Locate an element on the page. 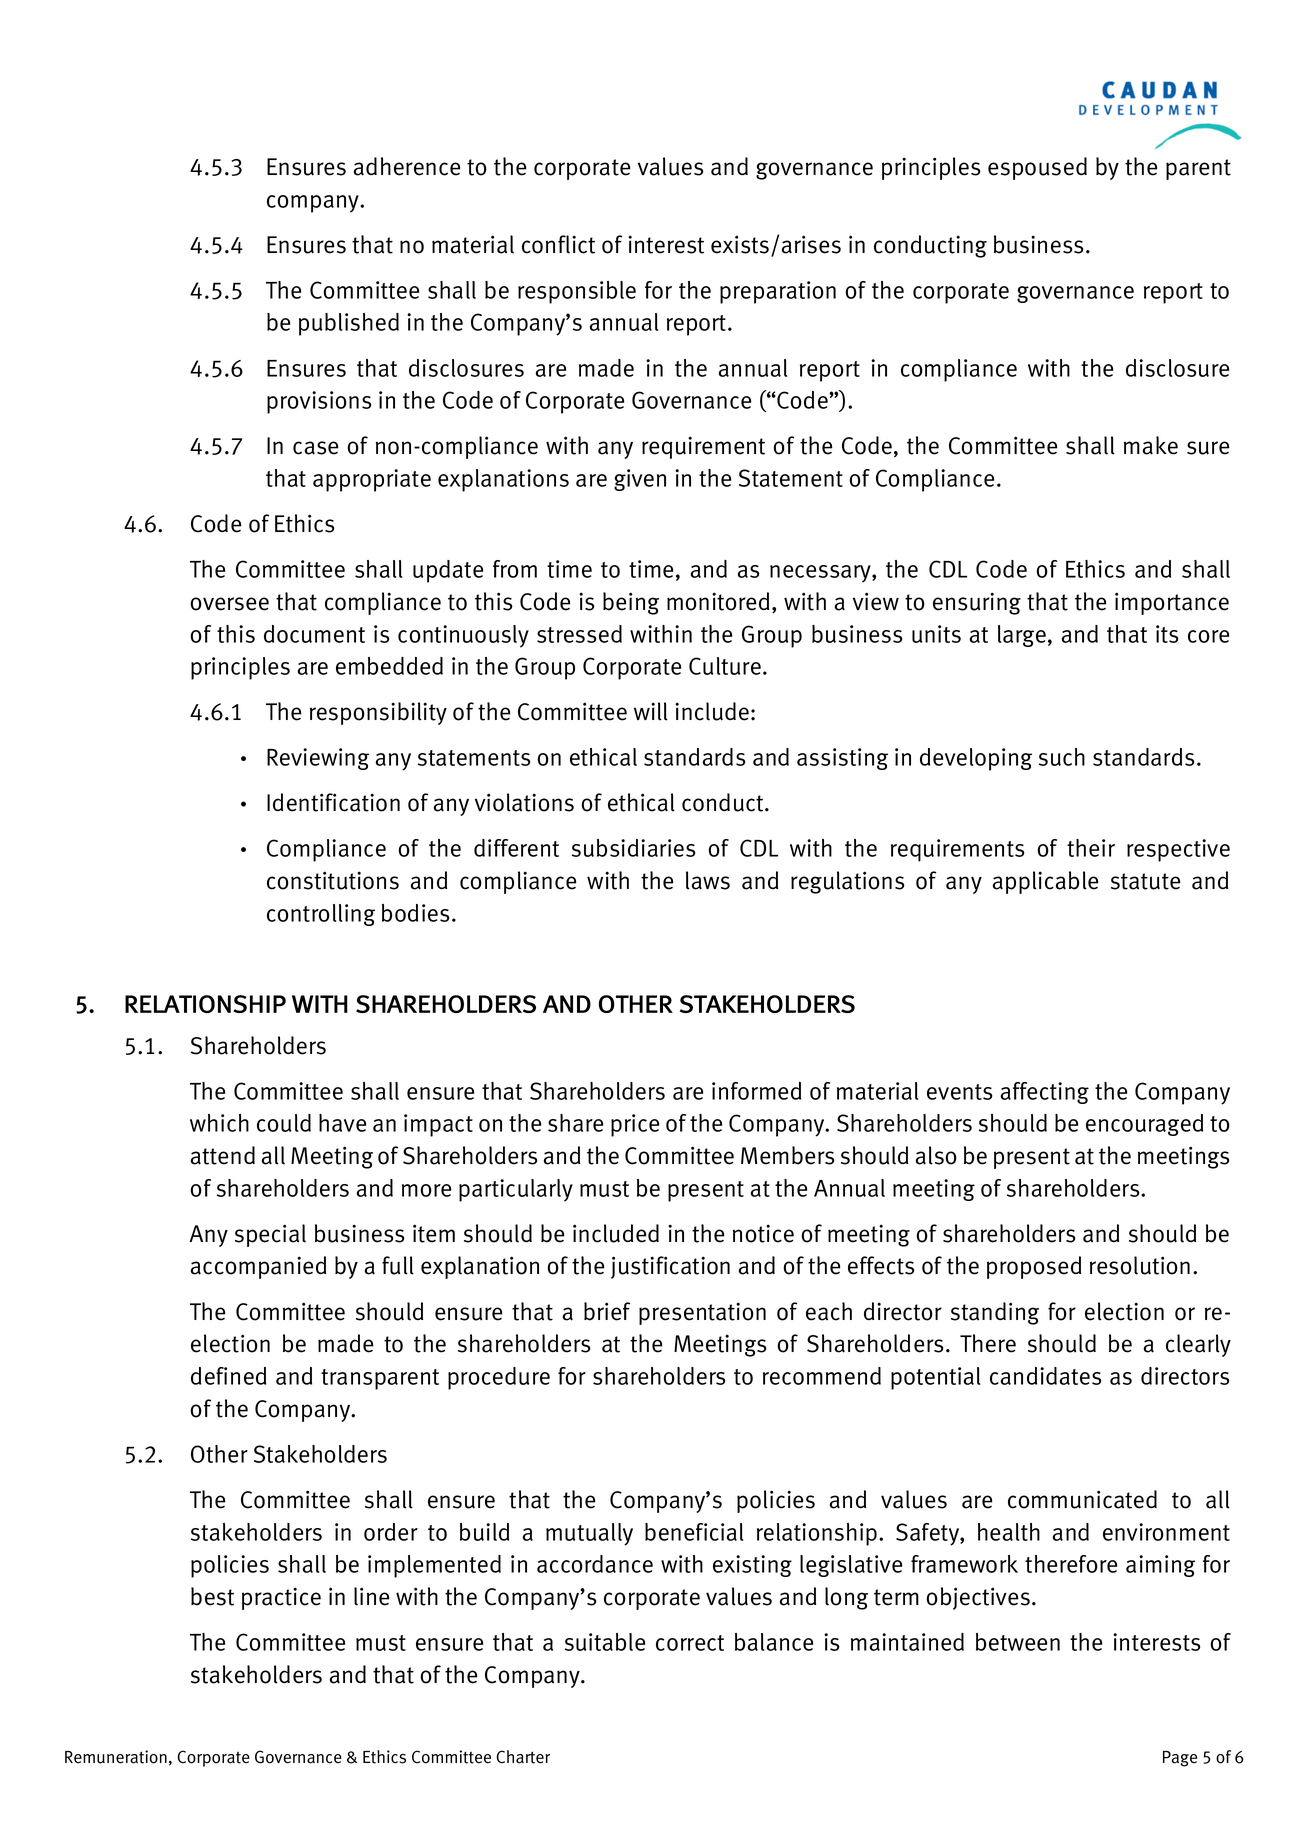 The height and width of the page is (1846, 1305). espoused is located at coordinates (1037, 168).
